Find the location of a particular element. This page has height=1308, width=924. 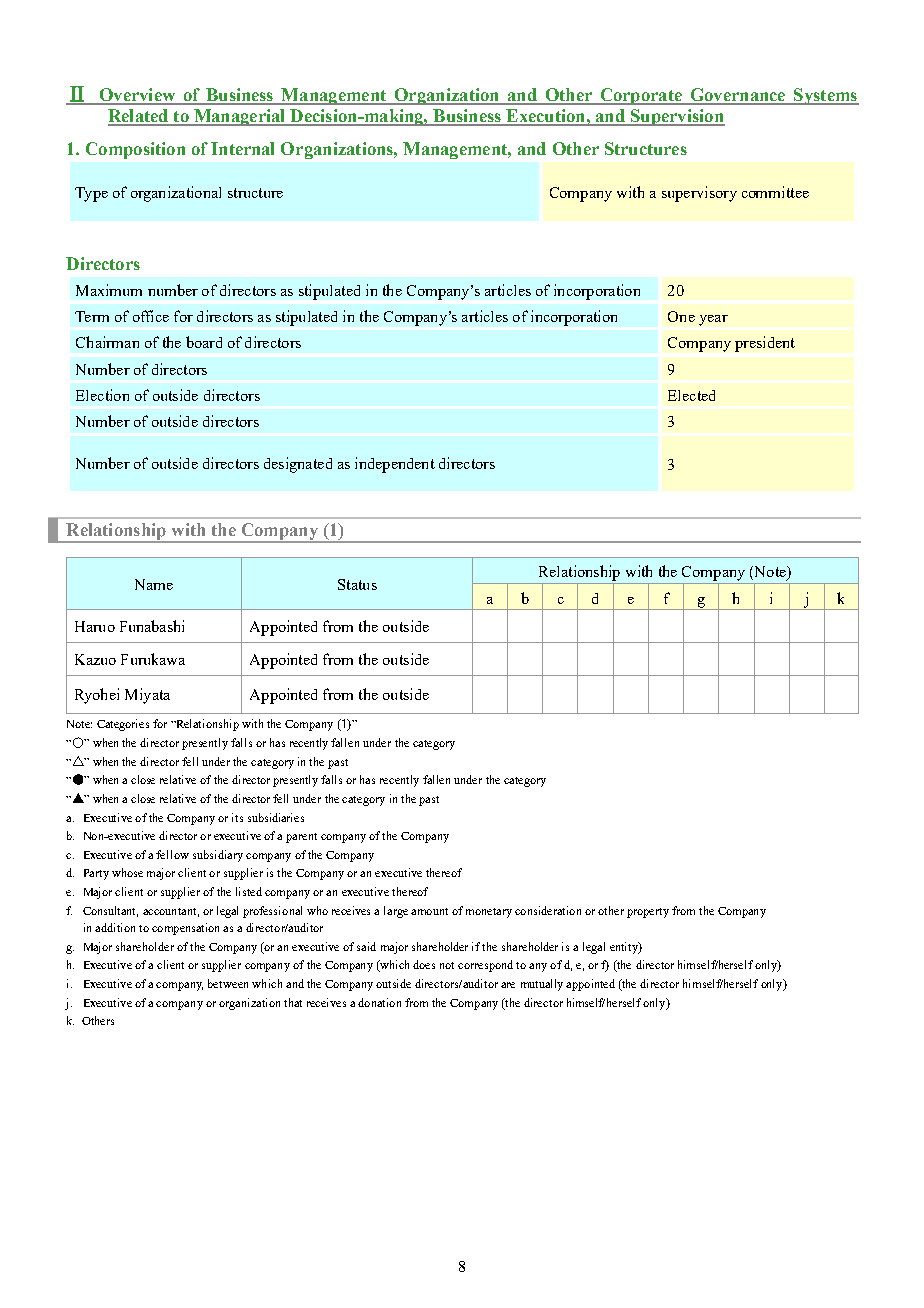

Corporate is located at coordinates (641, 96).
